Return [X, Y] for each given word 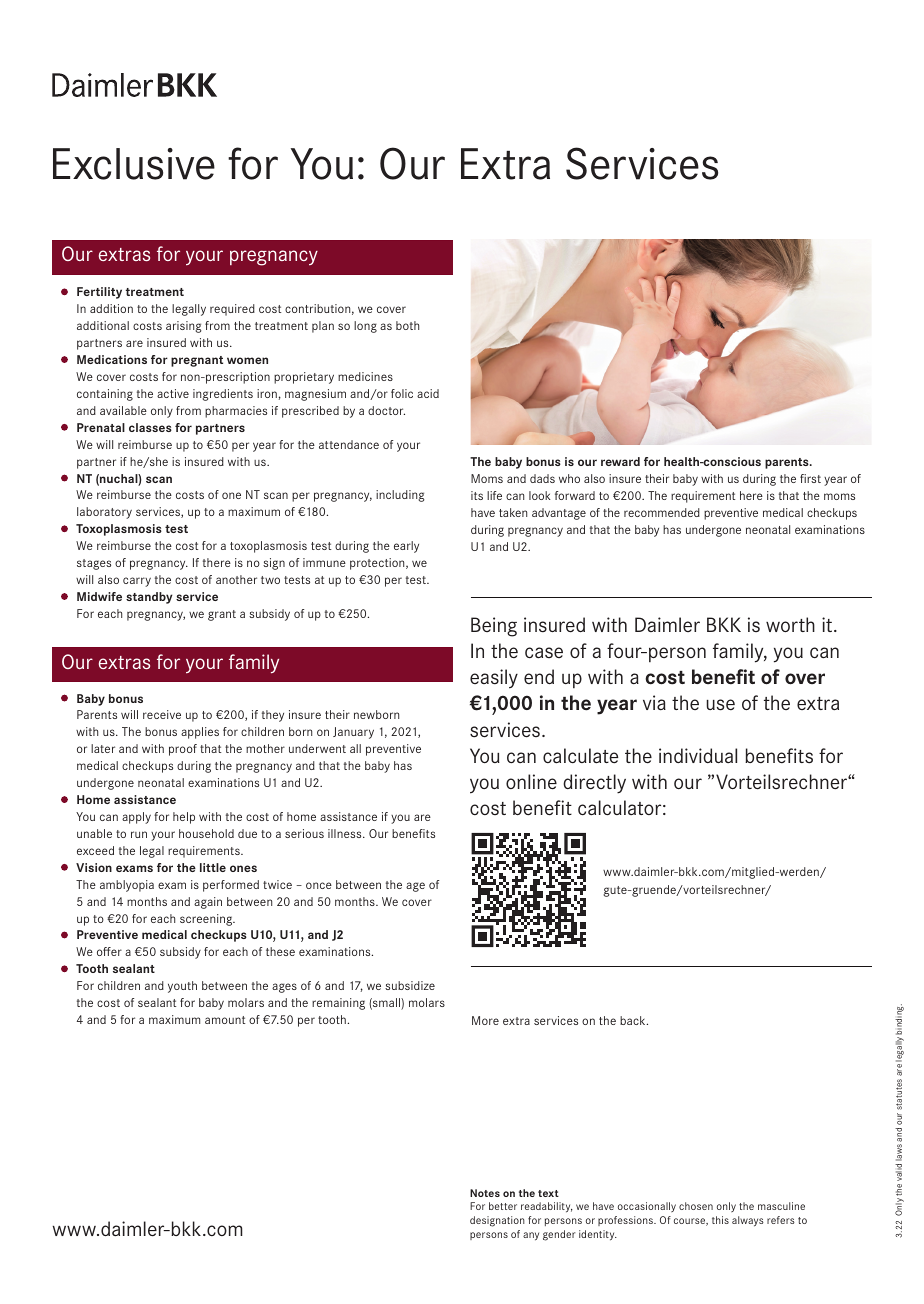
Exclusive [134, 164]
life [494, 495]
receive [162, 714]
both [407, 325]
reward [620, 461]
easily [494, 679]
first [810, 478]
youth [182, 987]
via [654, 702]
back [634, 1020]
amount [225, 1020]
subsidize [410, 985]
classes [150, 427]
